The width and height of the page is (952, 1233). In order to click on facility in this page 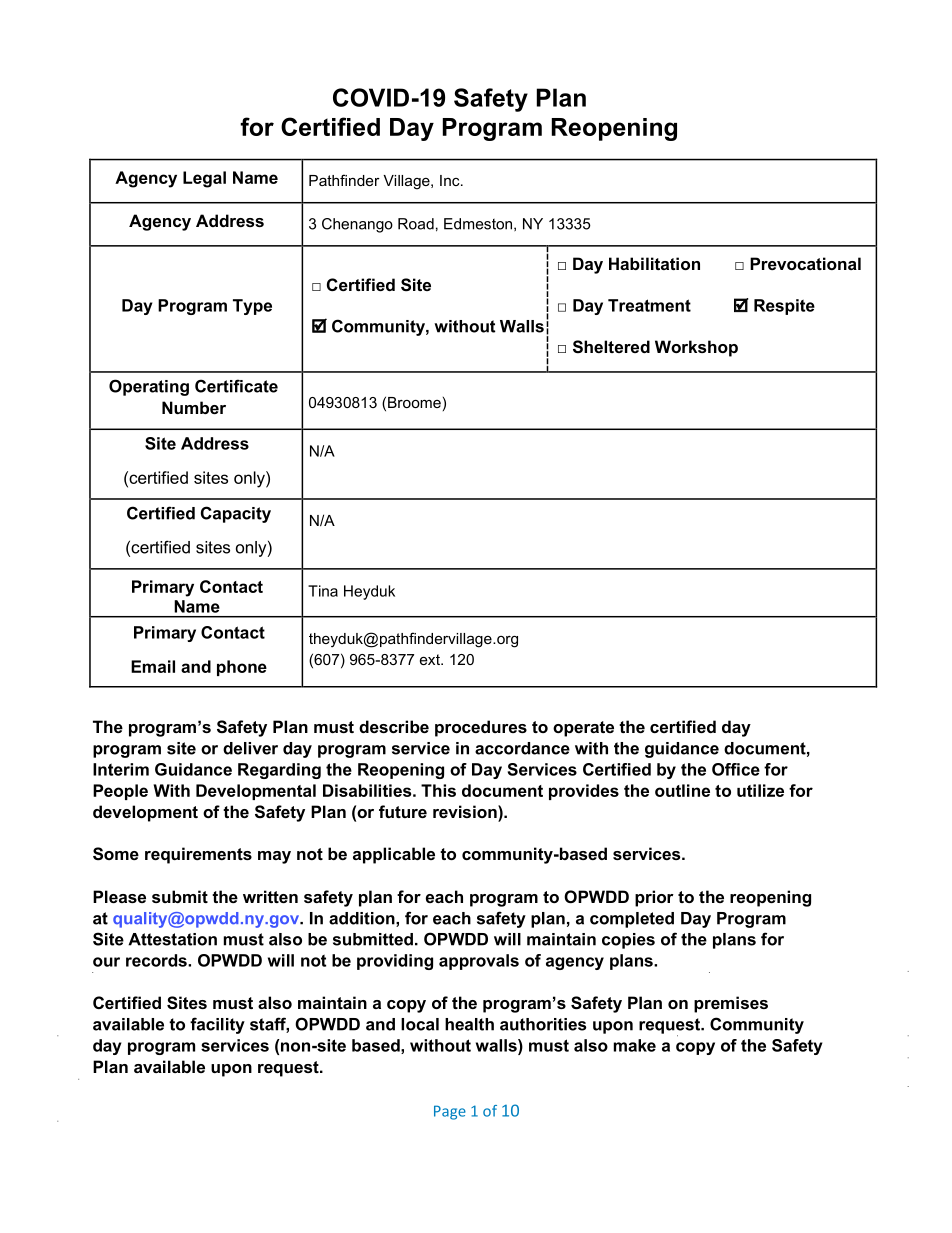, I will do `click(217, 1025)`.
